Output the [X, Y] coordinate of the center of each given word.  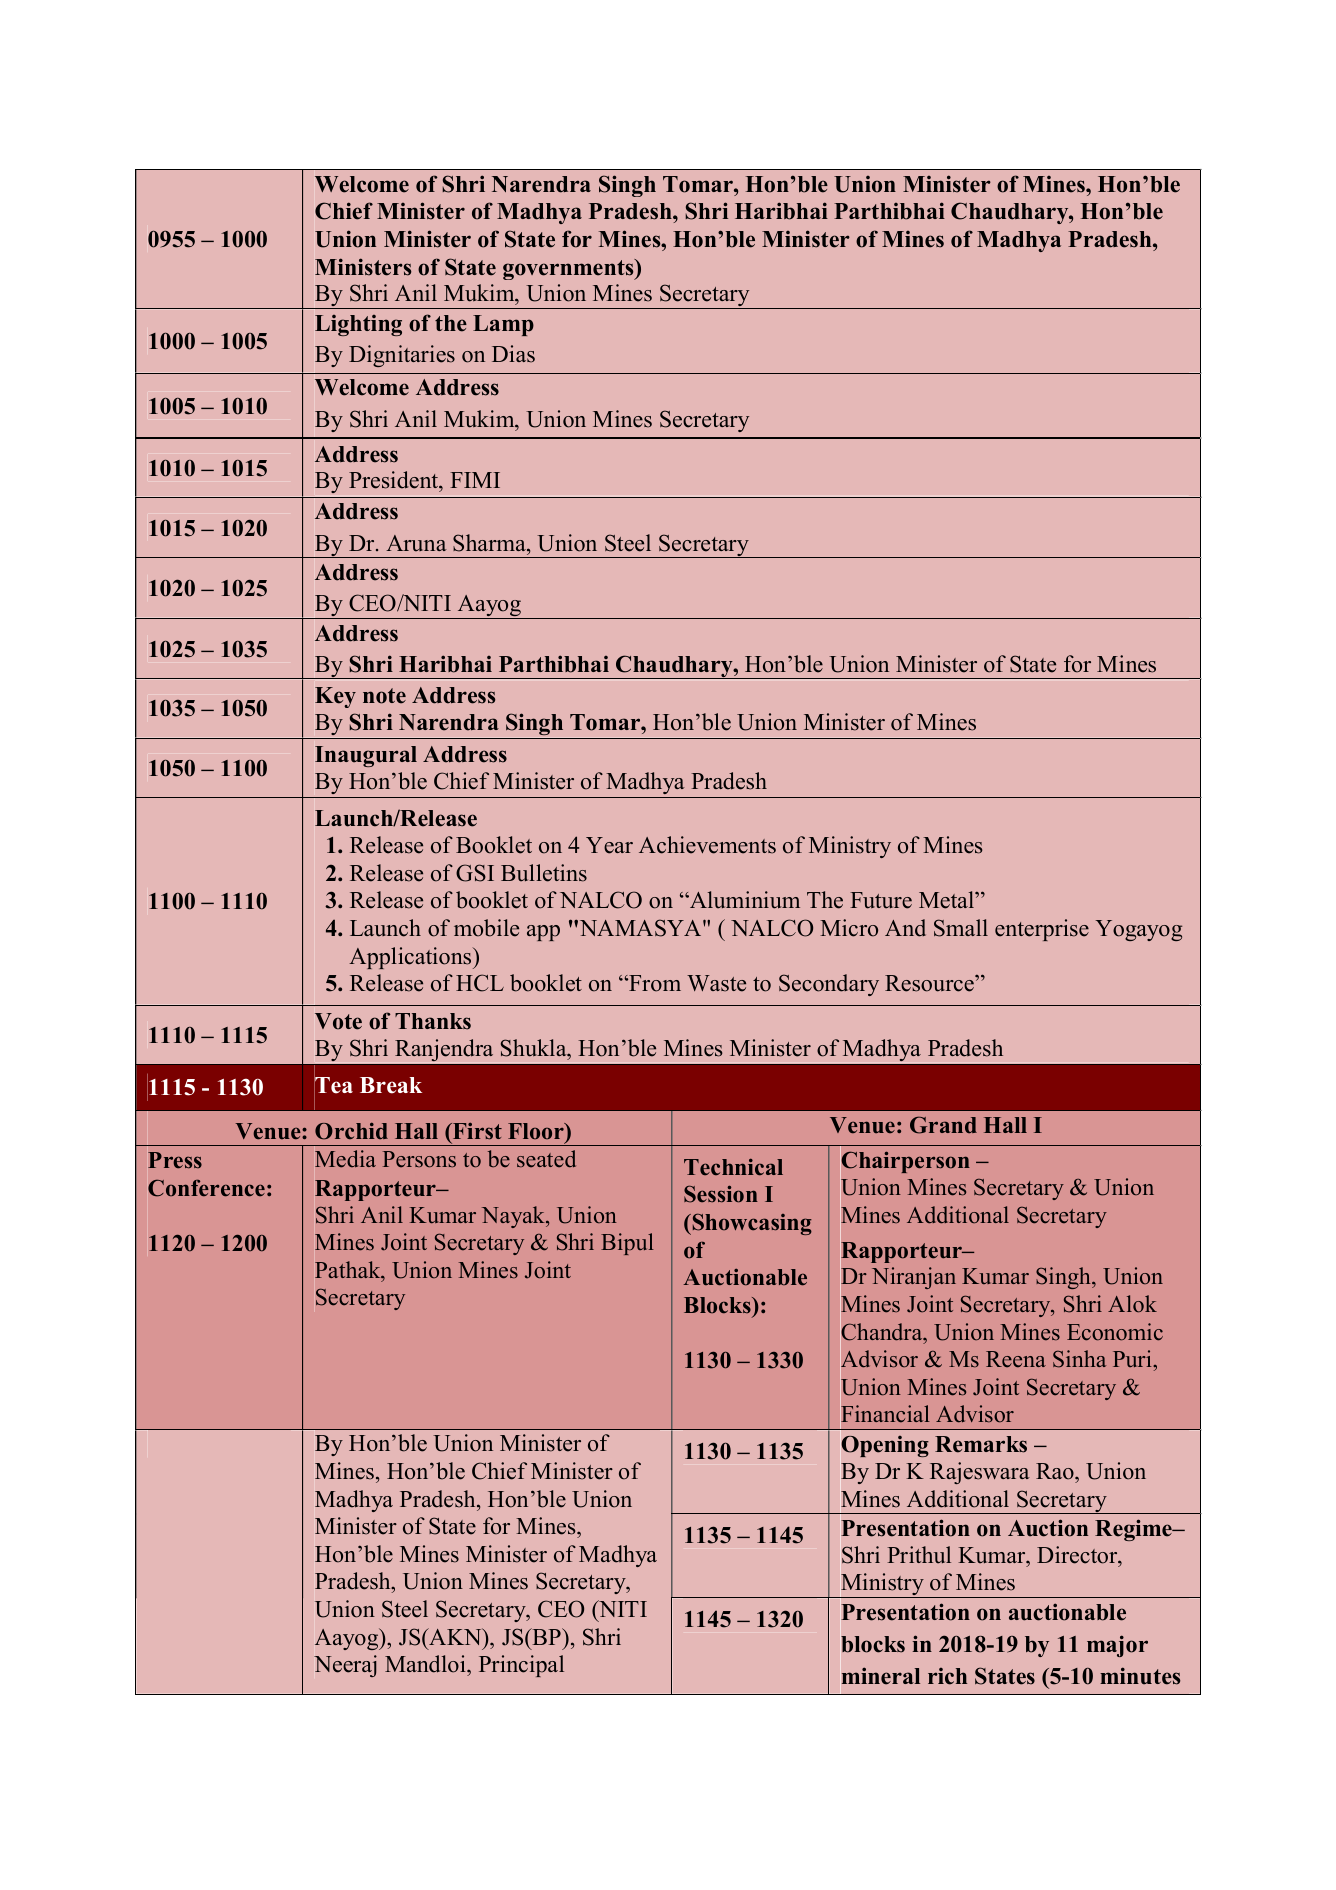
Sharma [490, 543]
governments [569, 269]
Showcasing [751, 1224]
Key [335, 697]
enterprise [1042, 930]
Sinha [1079, 1359]
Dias [513, 354]
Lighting [358, 325]
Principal [521, 1666]
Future [881, 900]
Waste [716, 983]
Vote [338, 1021]
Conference [206, 1188]
